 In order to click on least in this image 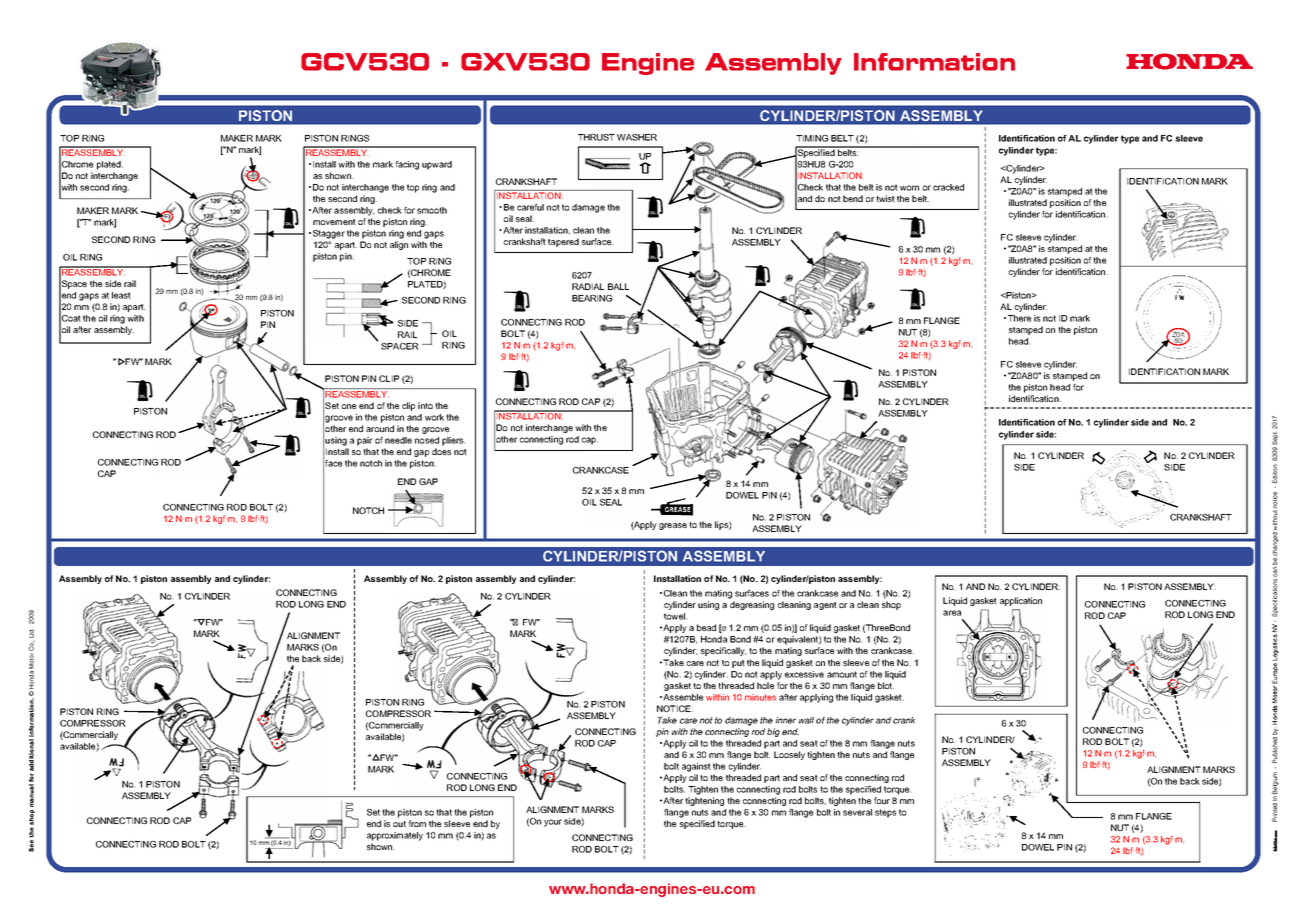, I will do `click(121, 295)`.
